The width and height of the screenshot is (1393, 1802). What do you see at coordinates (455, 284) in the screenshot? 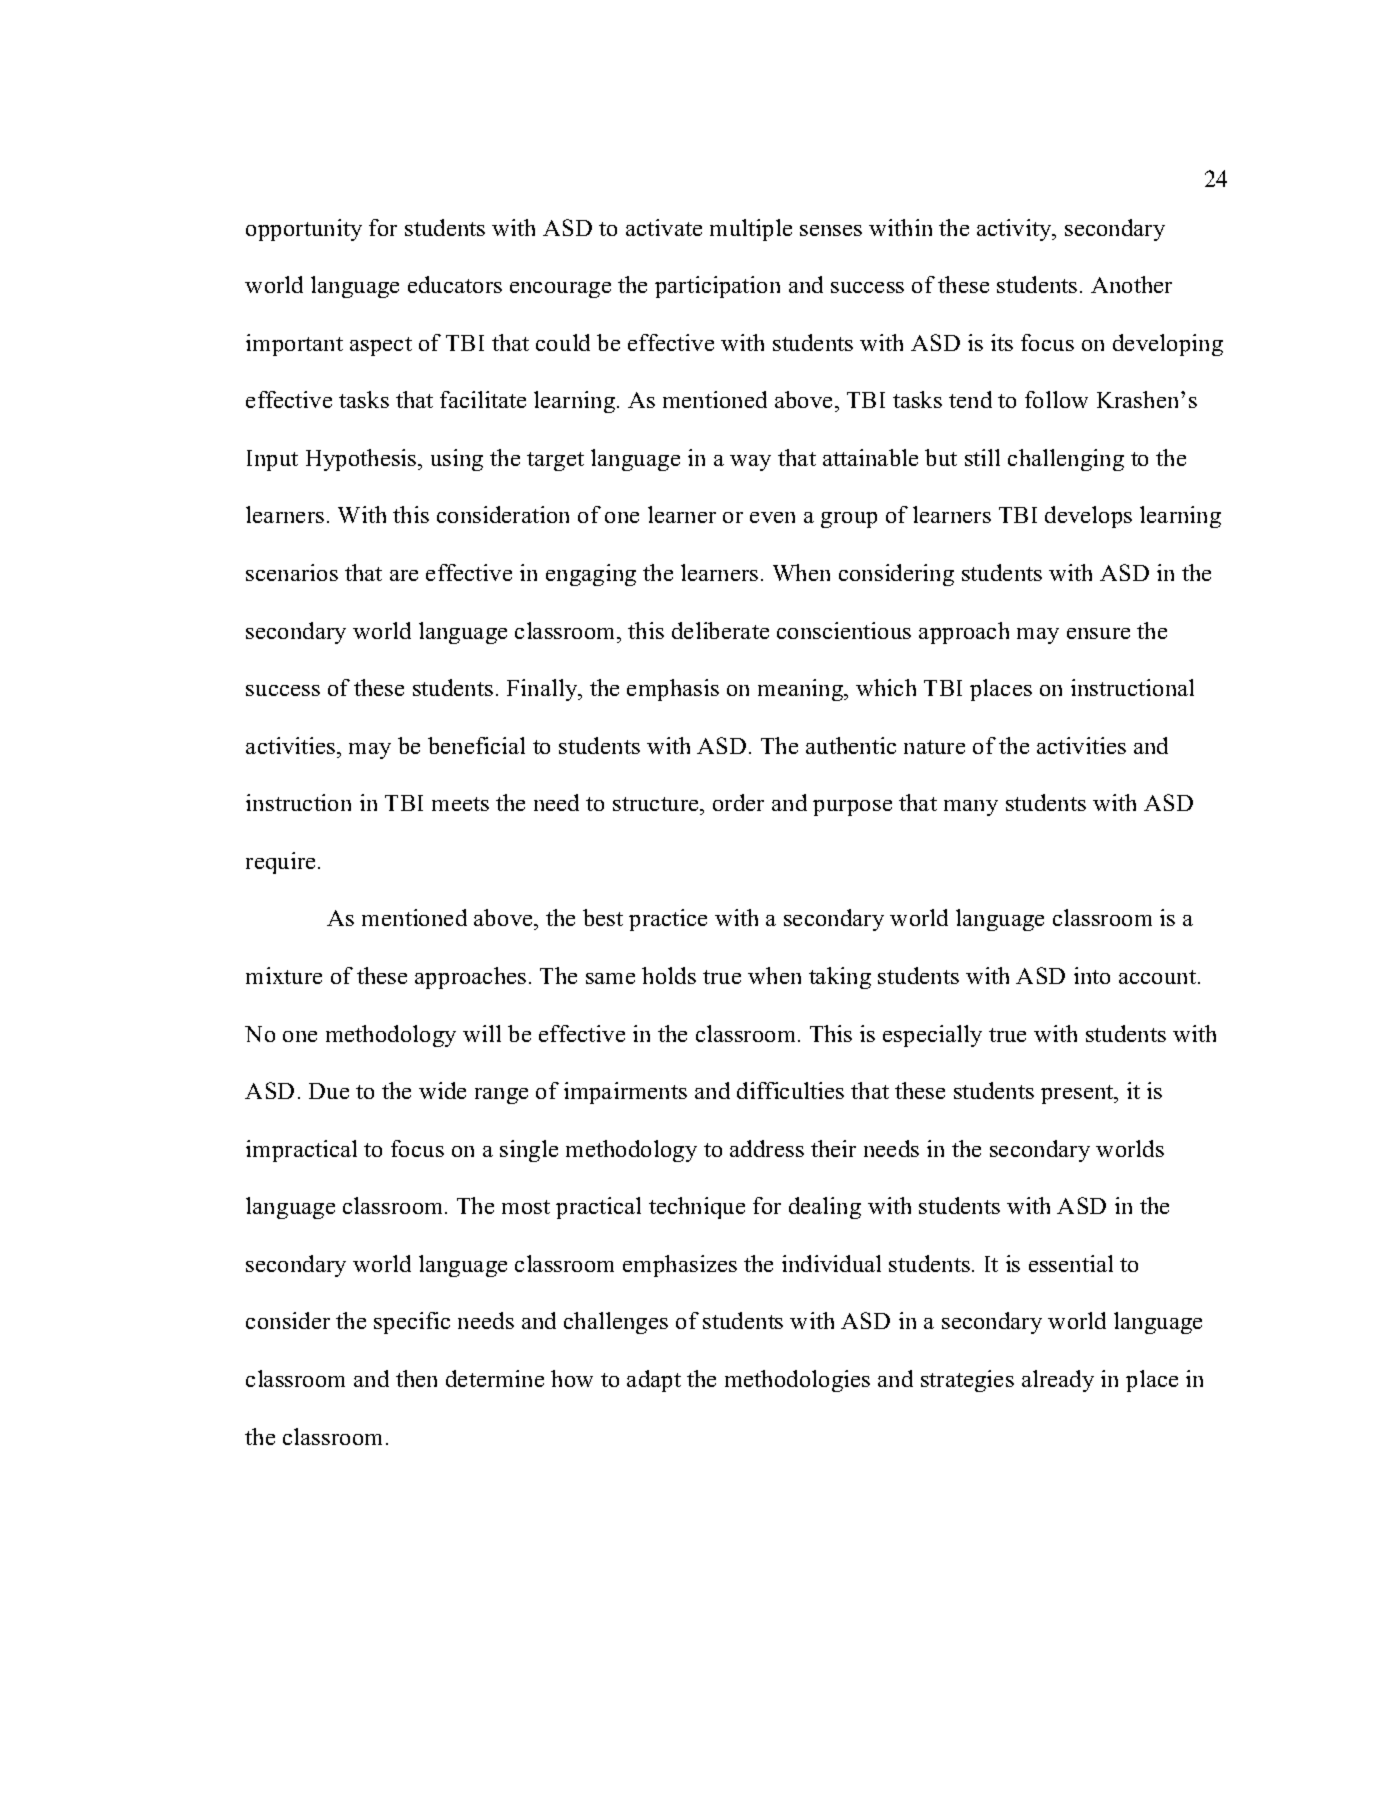
I see `educators` at bounding box center [455, 284].
